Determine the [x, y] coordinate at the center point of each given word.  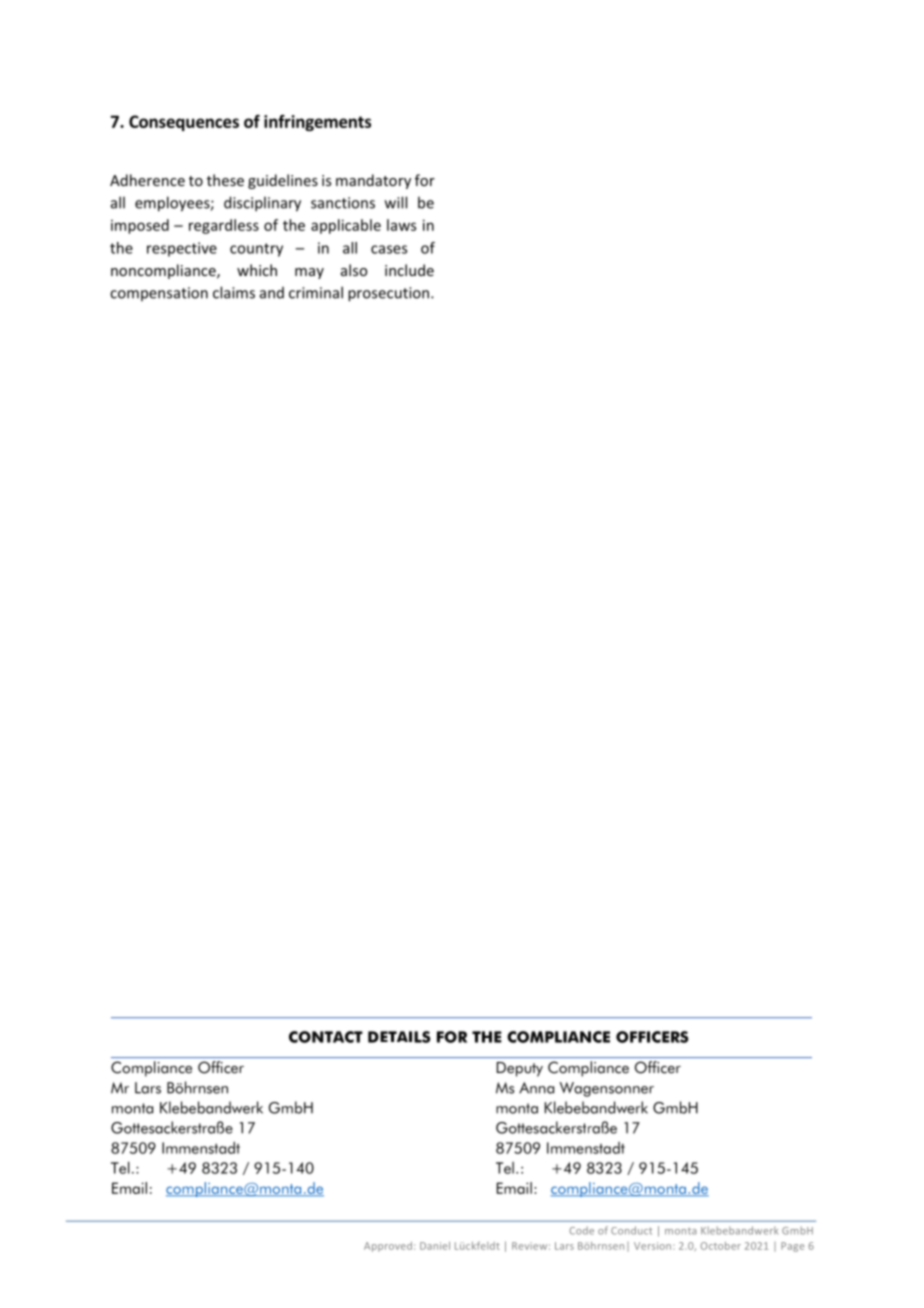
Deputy [520, 1069]
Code [581, 1230]
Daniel [435, 1246]
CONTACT [326, 1037]
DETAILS [399, 1037]
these [225, 180]
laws [401, 225]
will [396, 202]
